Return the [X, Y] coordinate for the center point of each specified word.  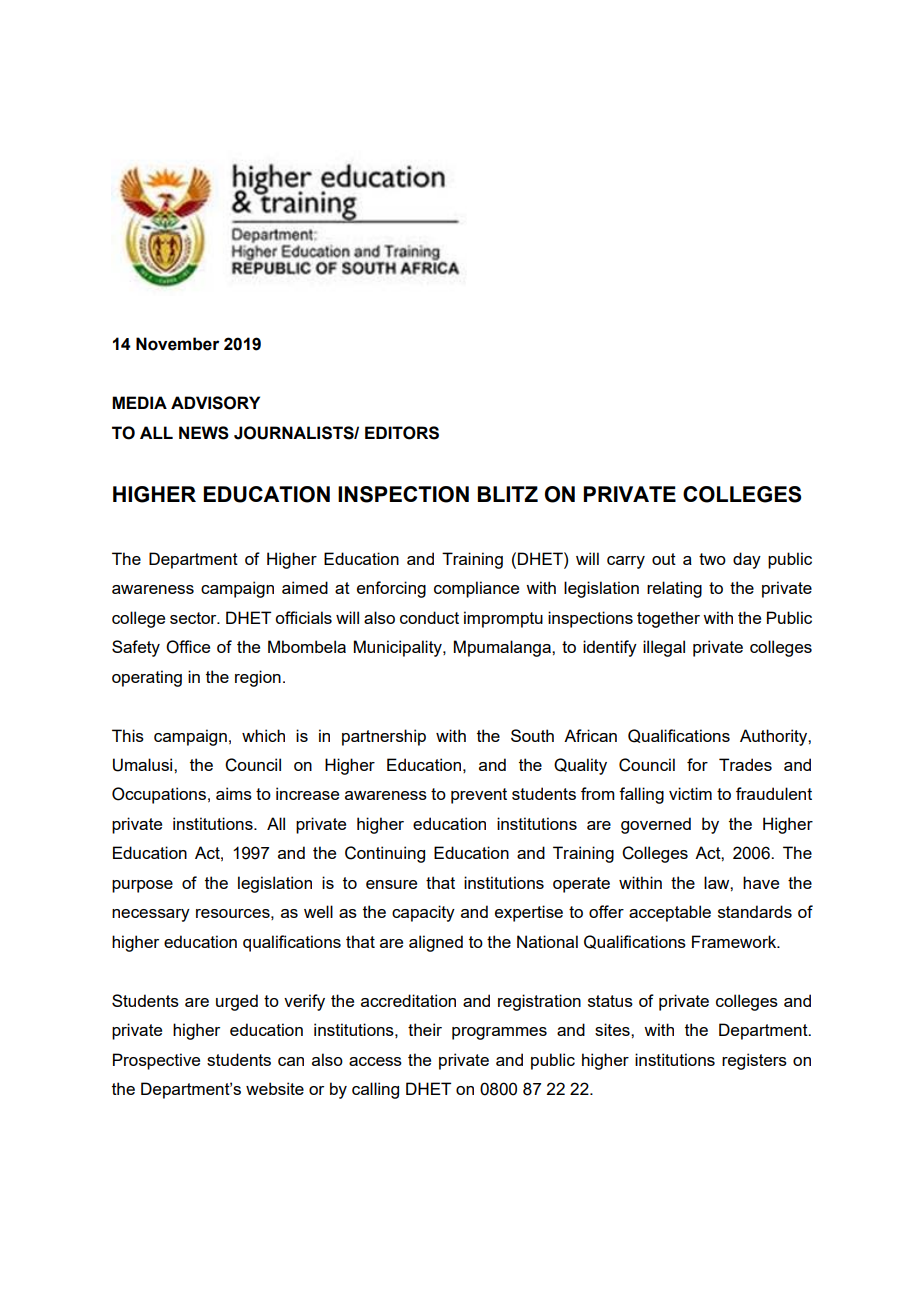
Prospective [156, 1061]
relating [674, 589]
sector [194, 618]
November [177, 344]
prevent [479, 796]
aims [234, 793]
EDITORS [402, 433]
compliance [476, 589]
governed [656, 825]
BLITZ [508, 494]
